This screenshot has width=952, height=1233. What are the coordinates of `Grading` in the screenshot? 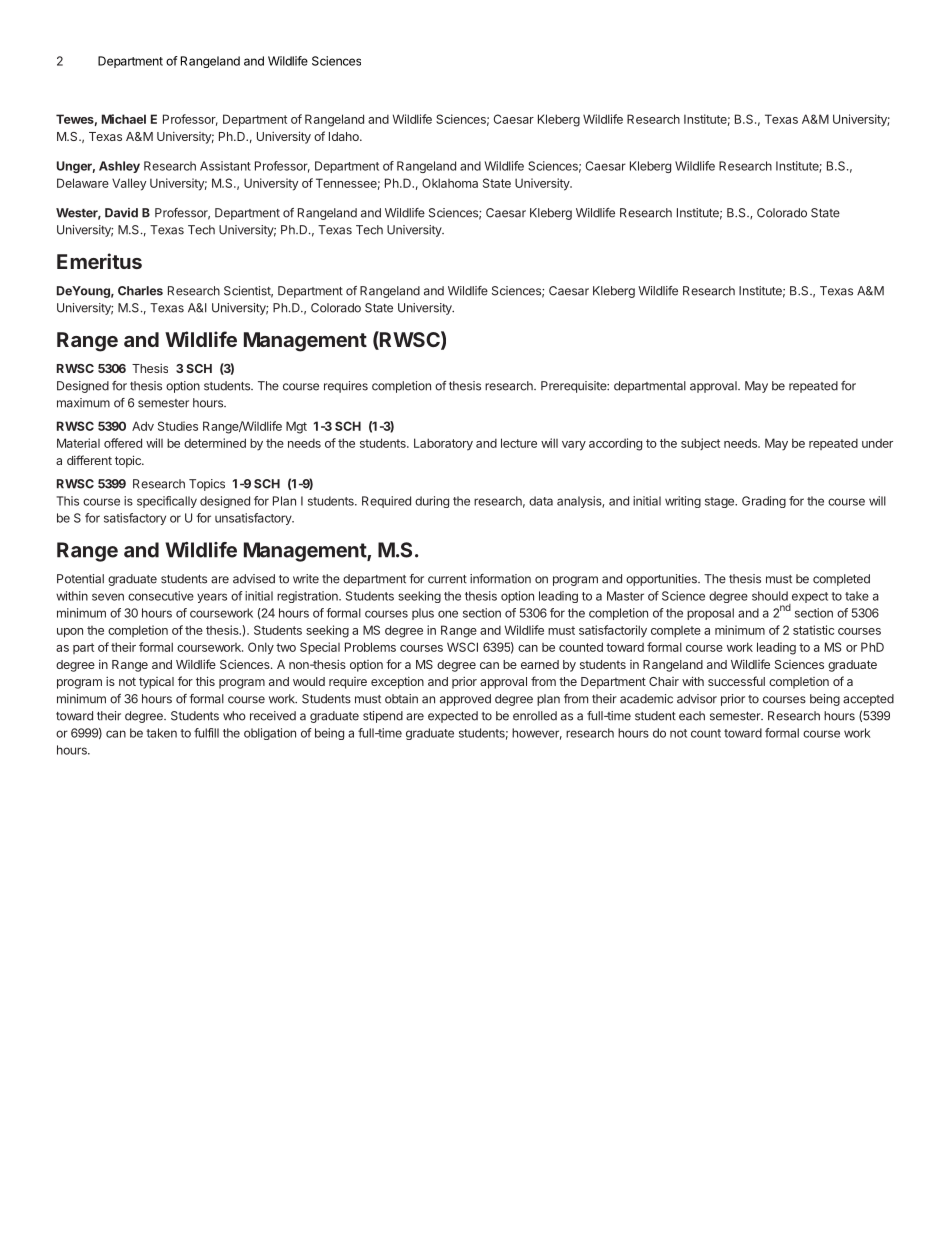 It's located at (764, 502).
